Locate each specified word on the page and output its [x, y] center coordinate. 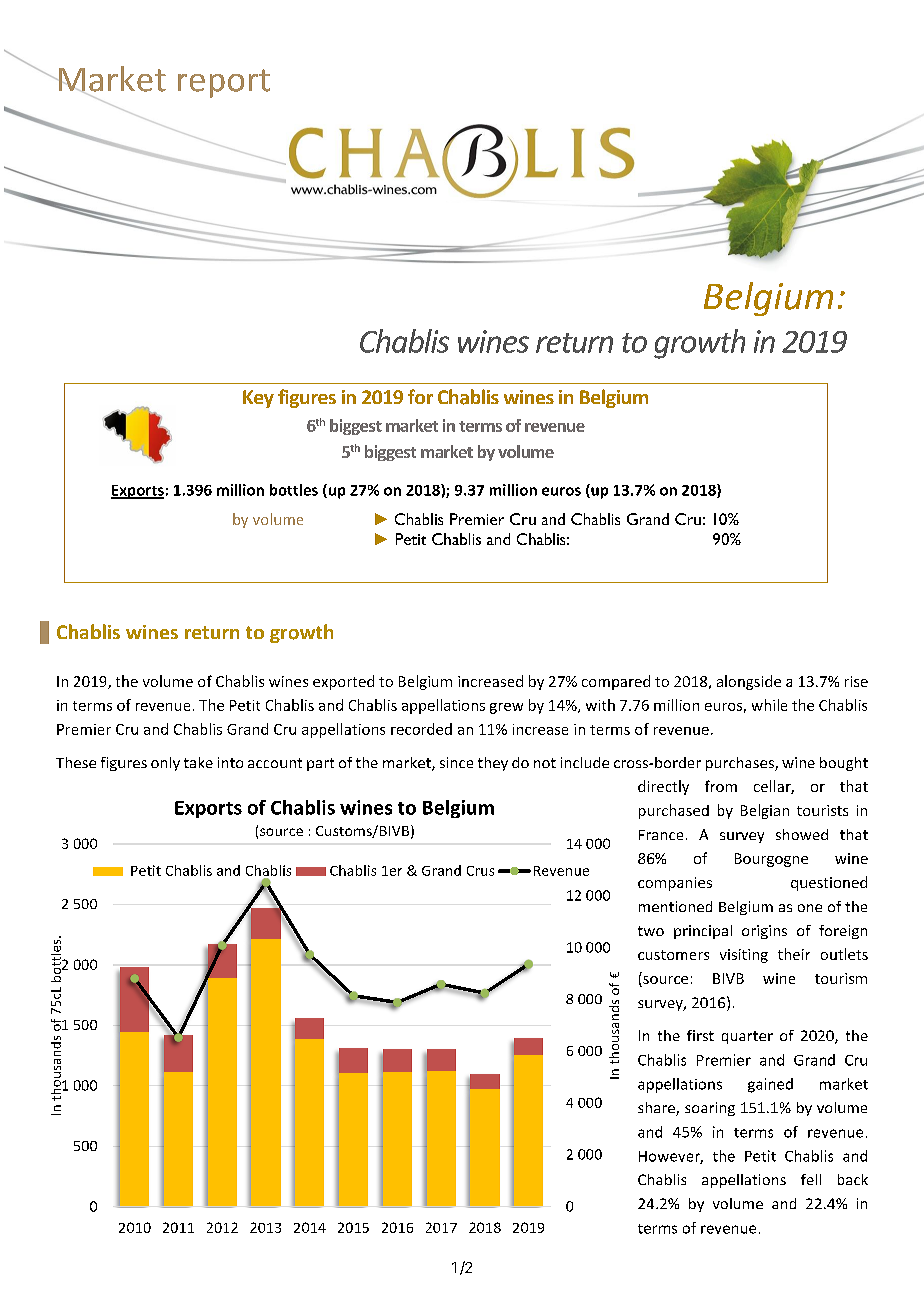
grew [506, 708]
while [769, 705]
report [224, 83]
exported [343, 682]
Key [258, 399]
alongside [749, 682]
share [657, 1109]
